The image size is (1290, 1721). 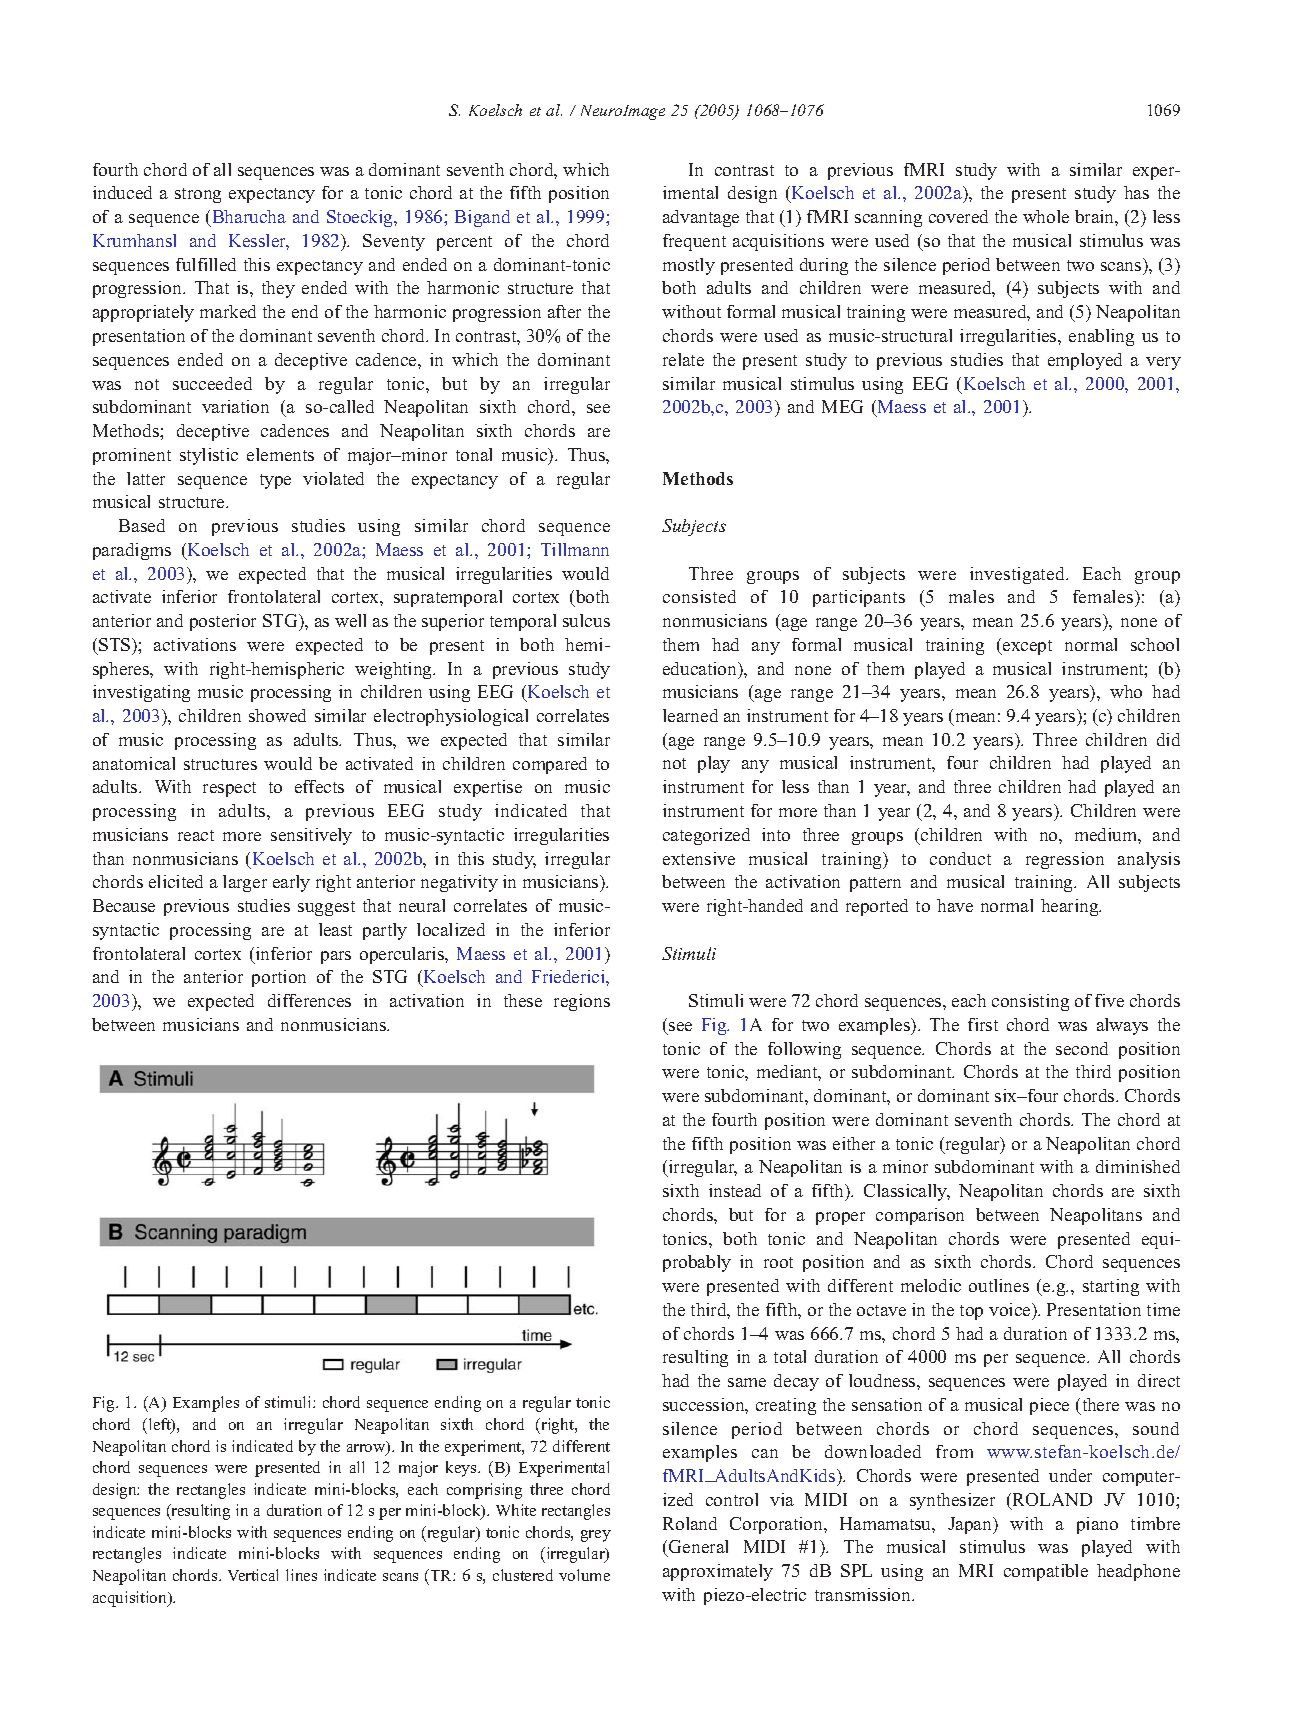 What do you see at coordinates (1071, 907) in the image?
I see `hearing` at bounding box center [1071, 907].
